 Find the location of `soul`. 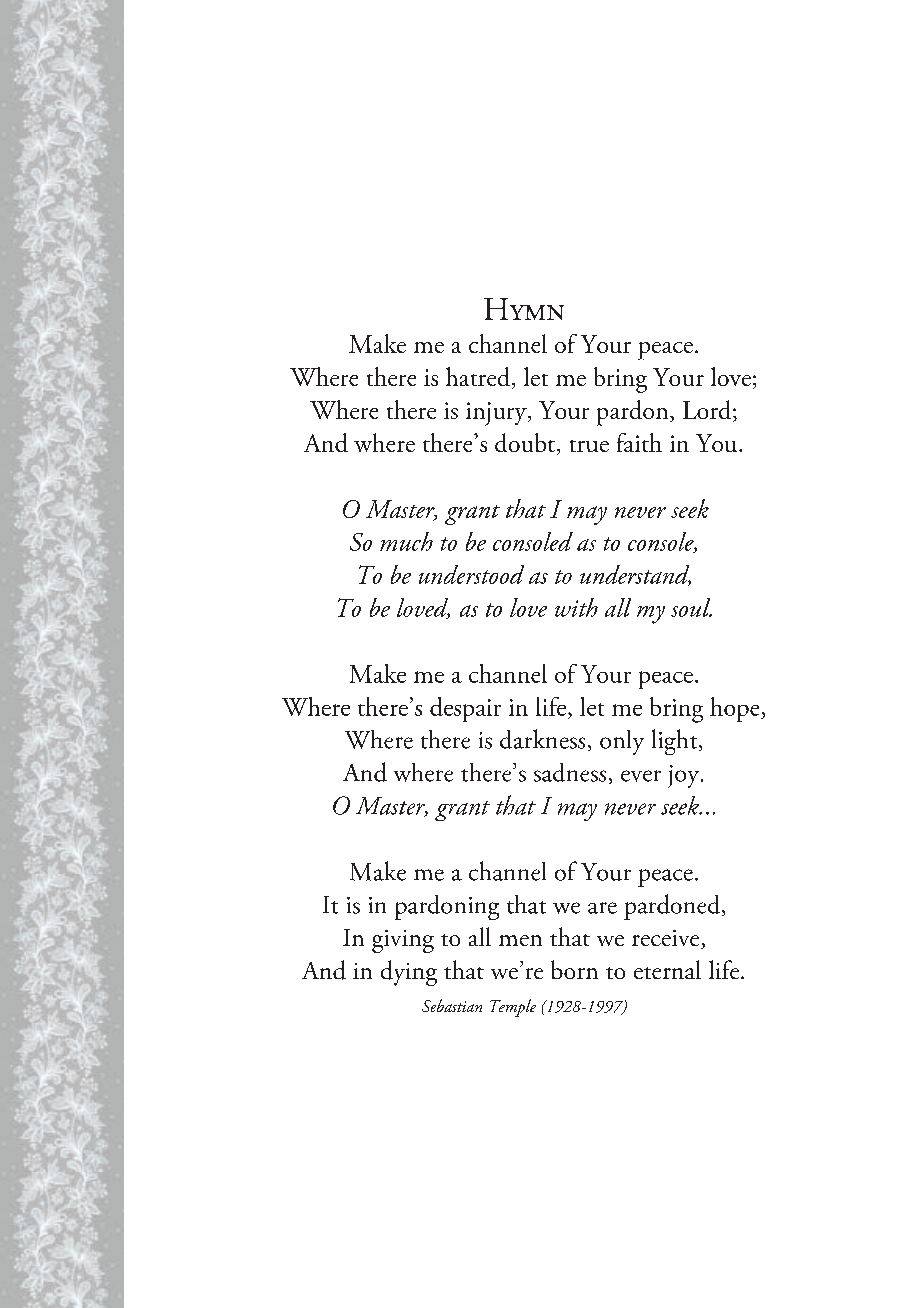

soul is located at coordinates (691, 607).
